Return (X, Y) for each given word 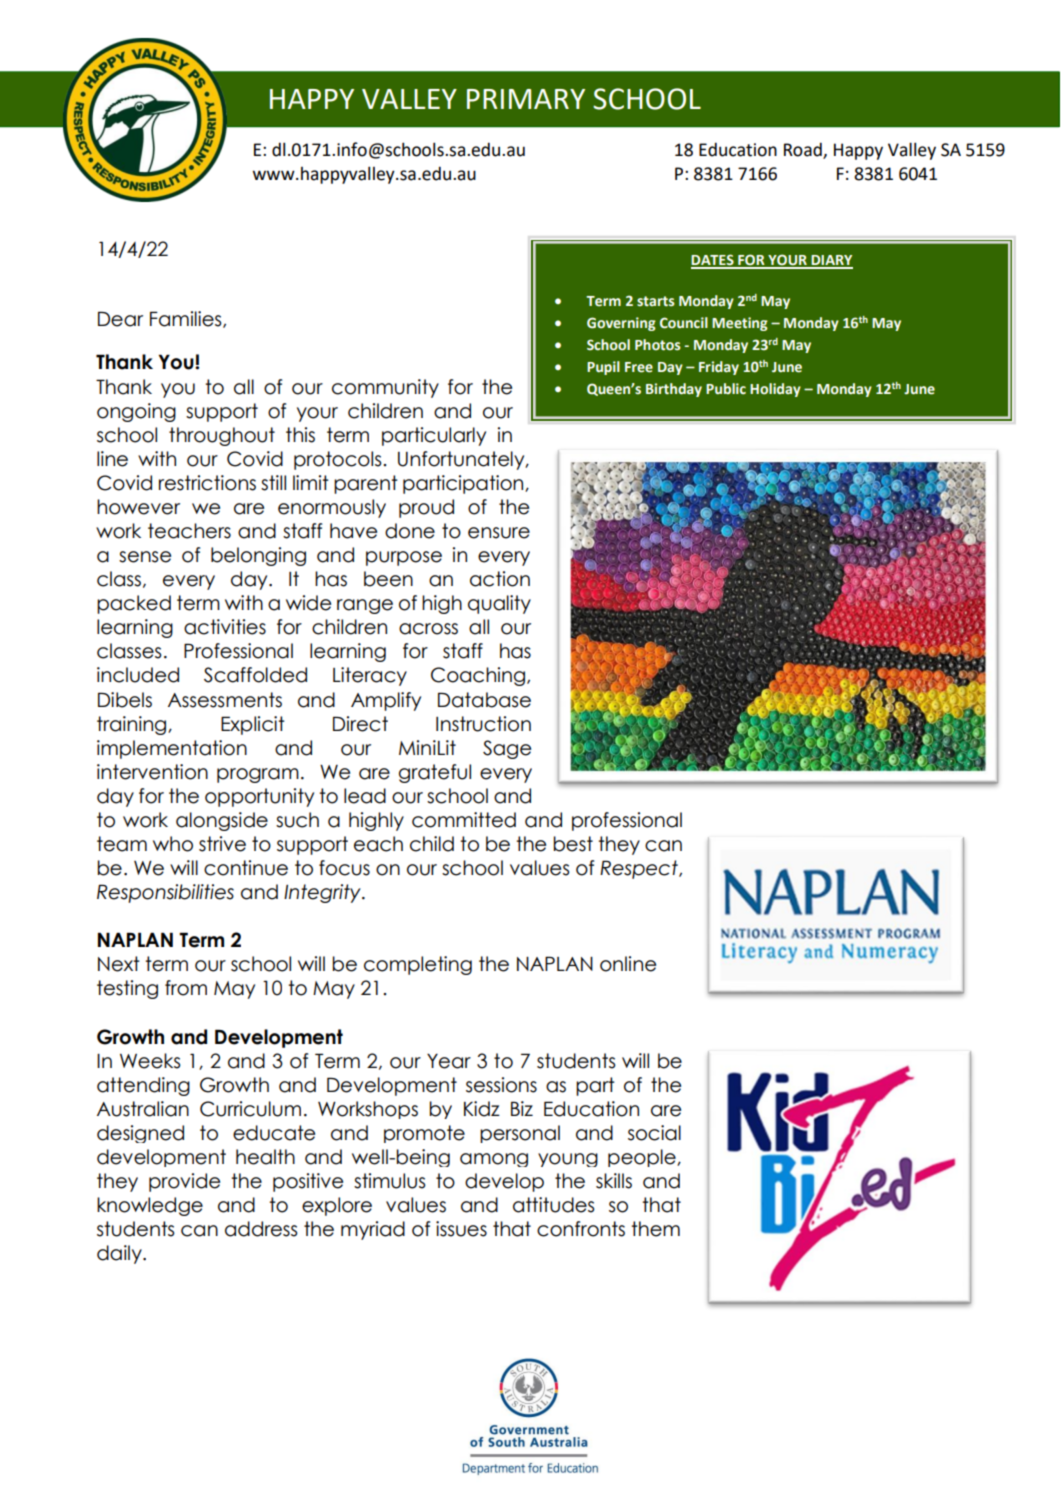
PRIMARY (526, 99)
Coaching (479, 676)
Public (726, 388)
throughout (222, 436)
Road (804, 150)
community (385, 388)
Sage (507, 749)
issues (461, 1229)
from (186, 988)
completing (418, 965)
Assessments (225, 700)
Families (187, 319)
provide (184, 1182)
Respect (640, 869)
